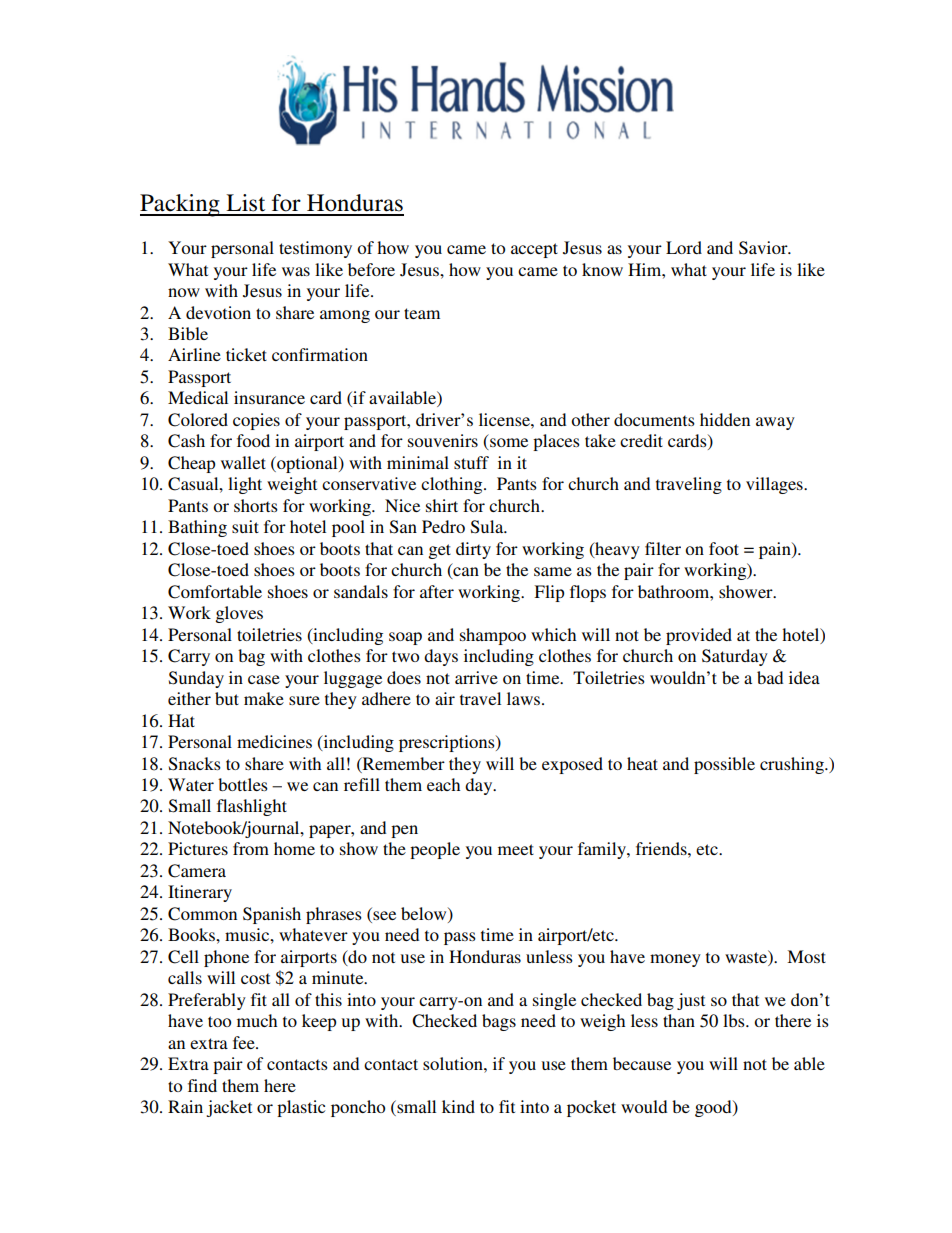 This document has width=952, height=1233. I want to click on each, so click(443, 784).
